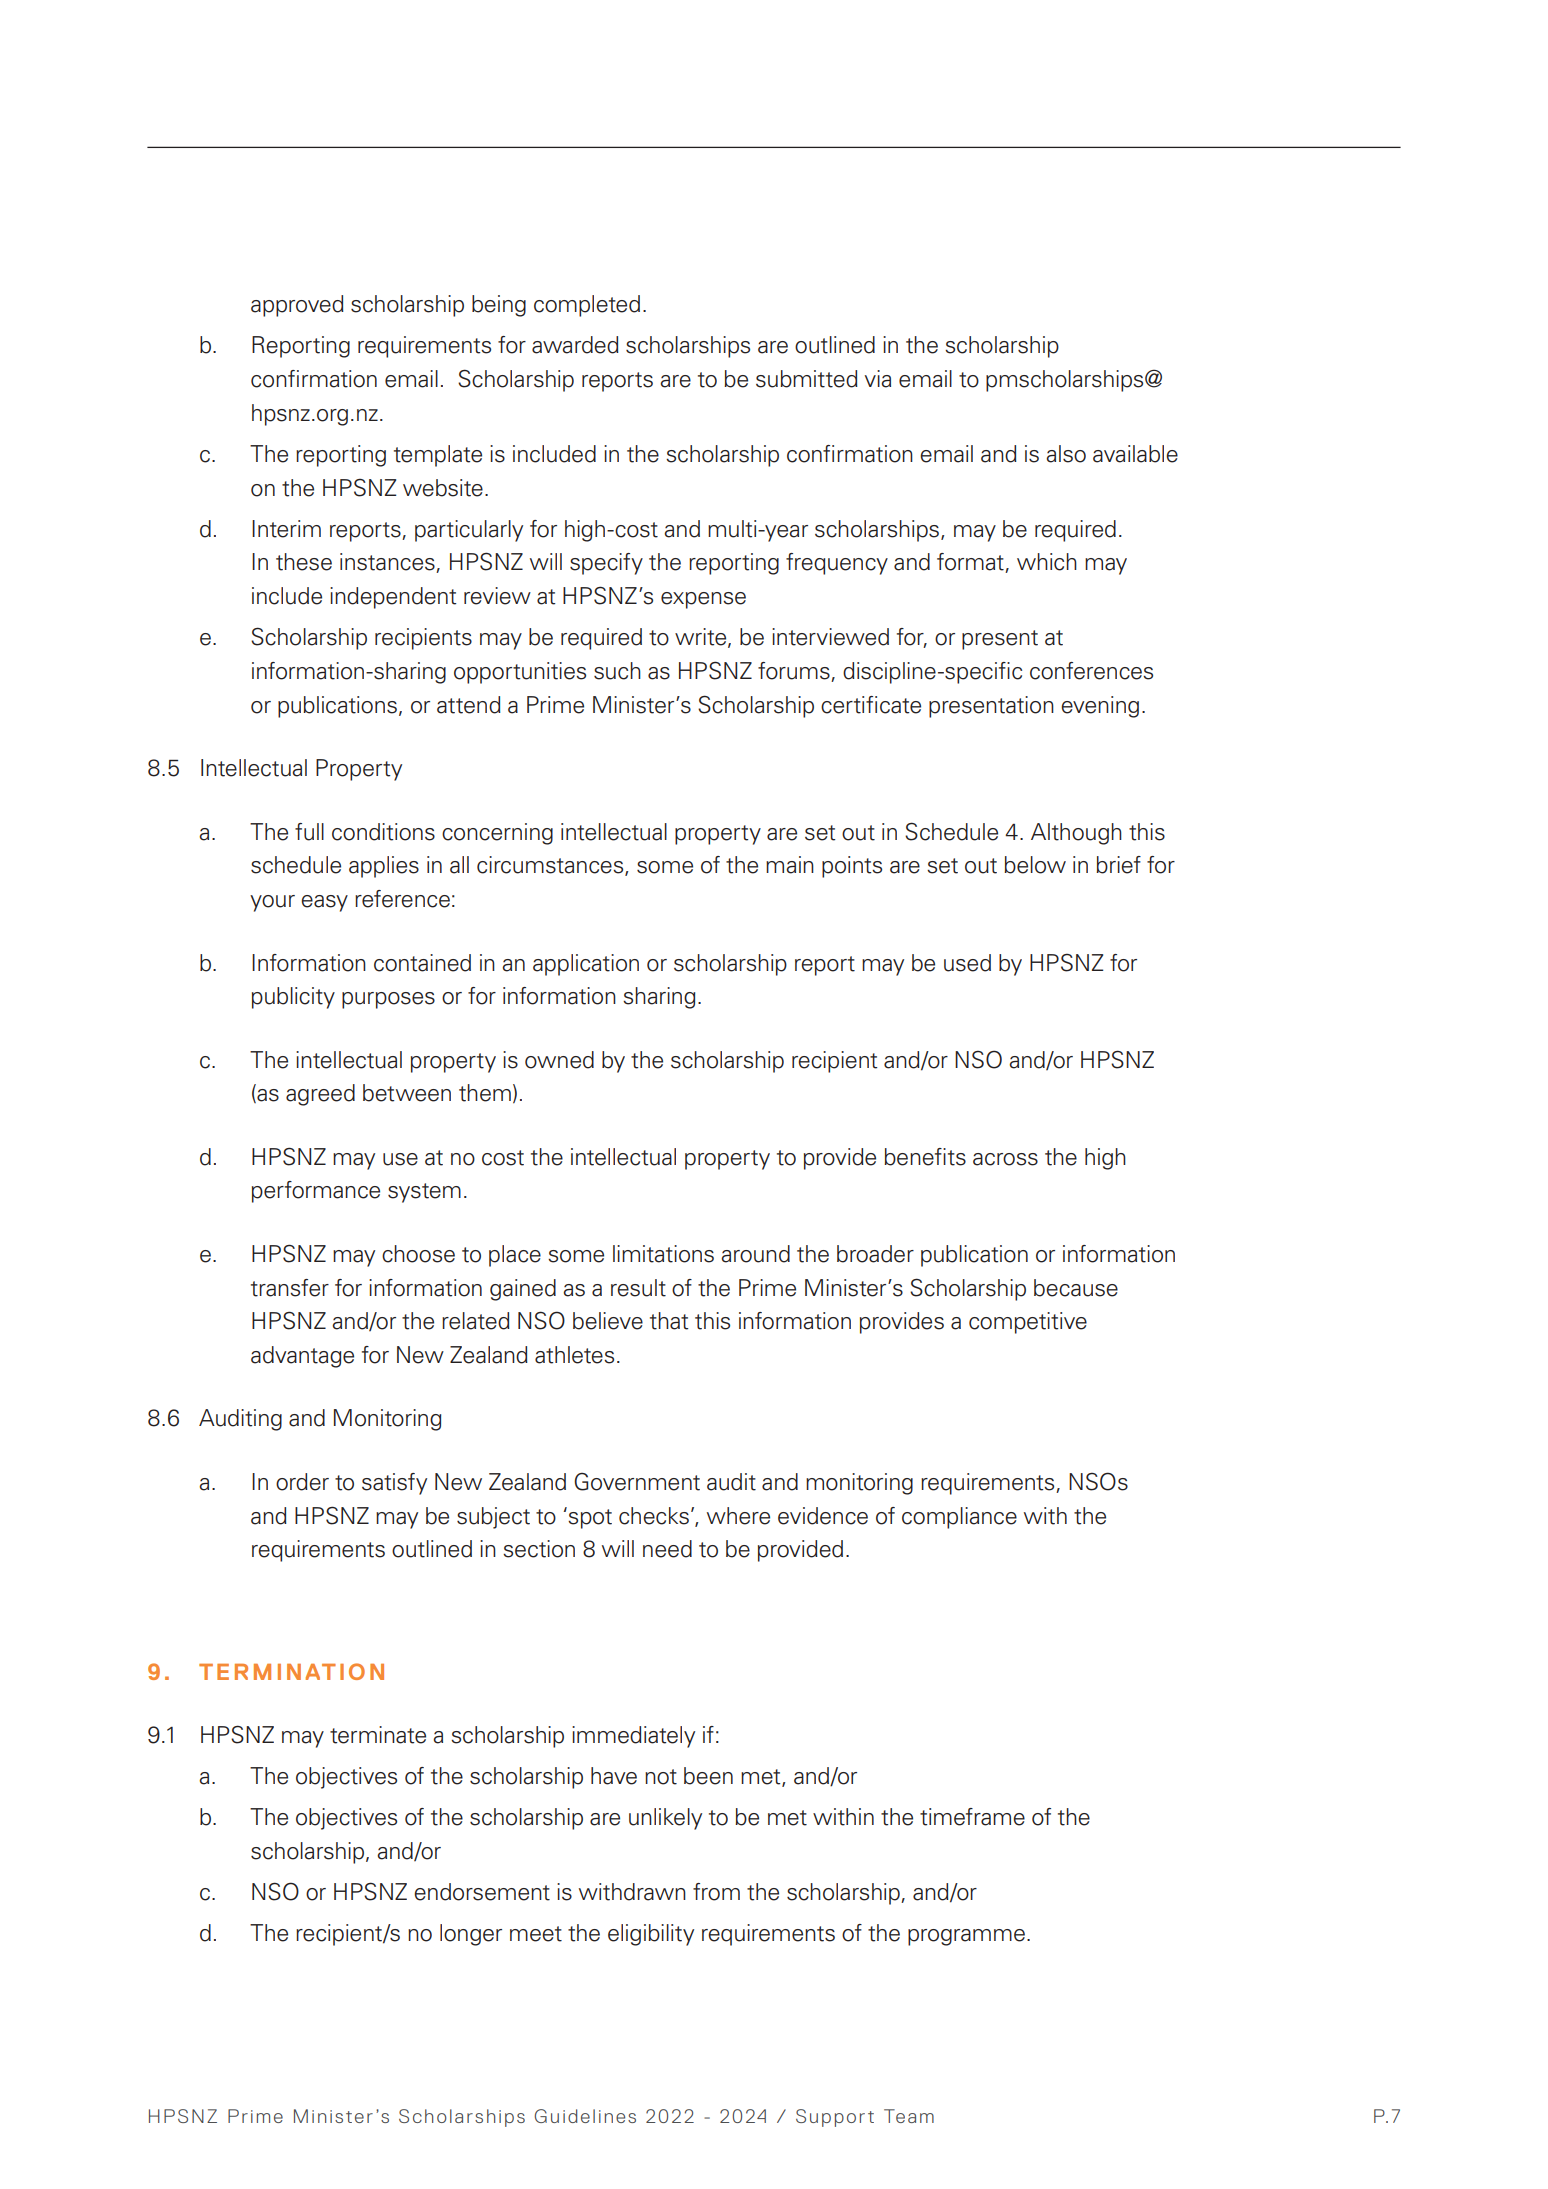 Image resolution: width=1548 pixels, height=2189 pixels. What do you see at coordinates (807, 379) in the screenshot?
I see `submitted` at bounding box center [807, 379].
